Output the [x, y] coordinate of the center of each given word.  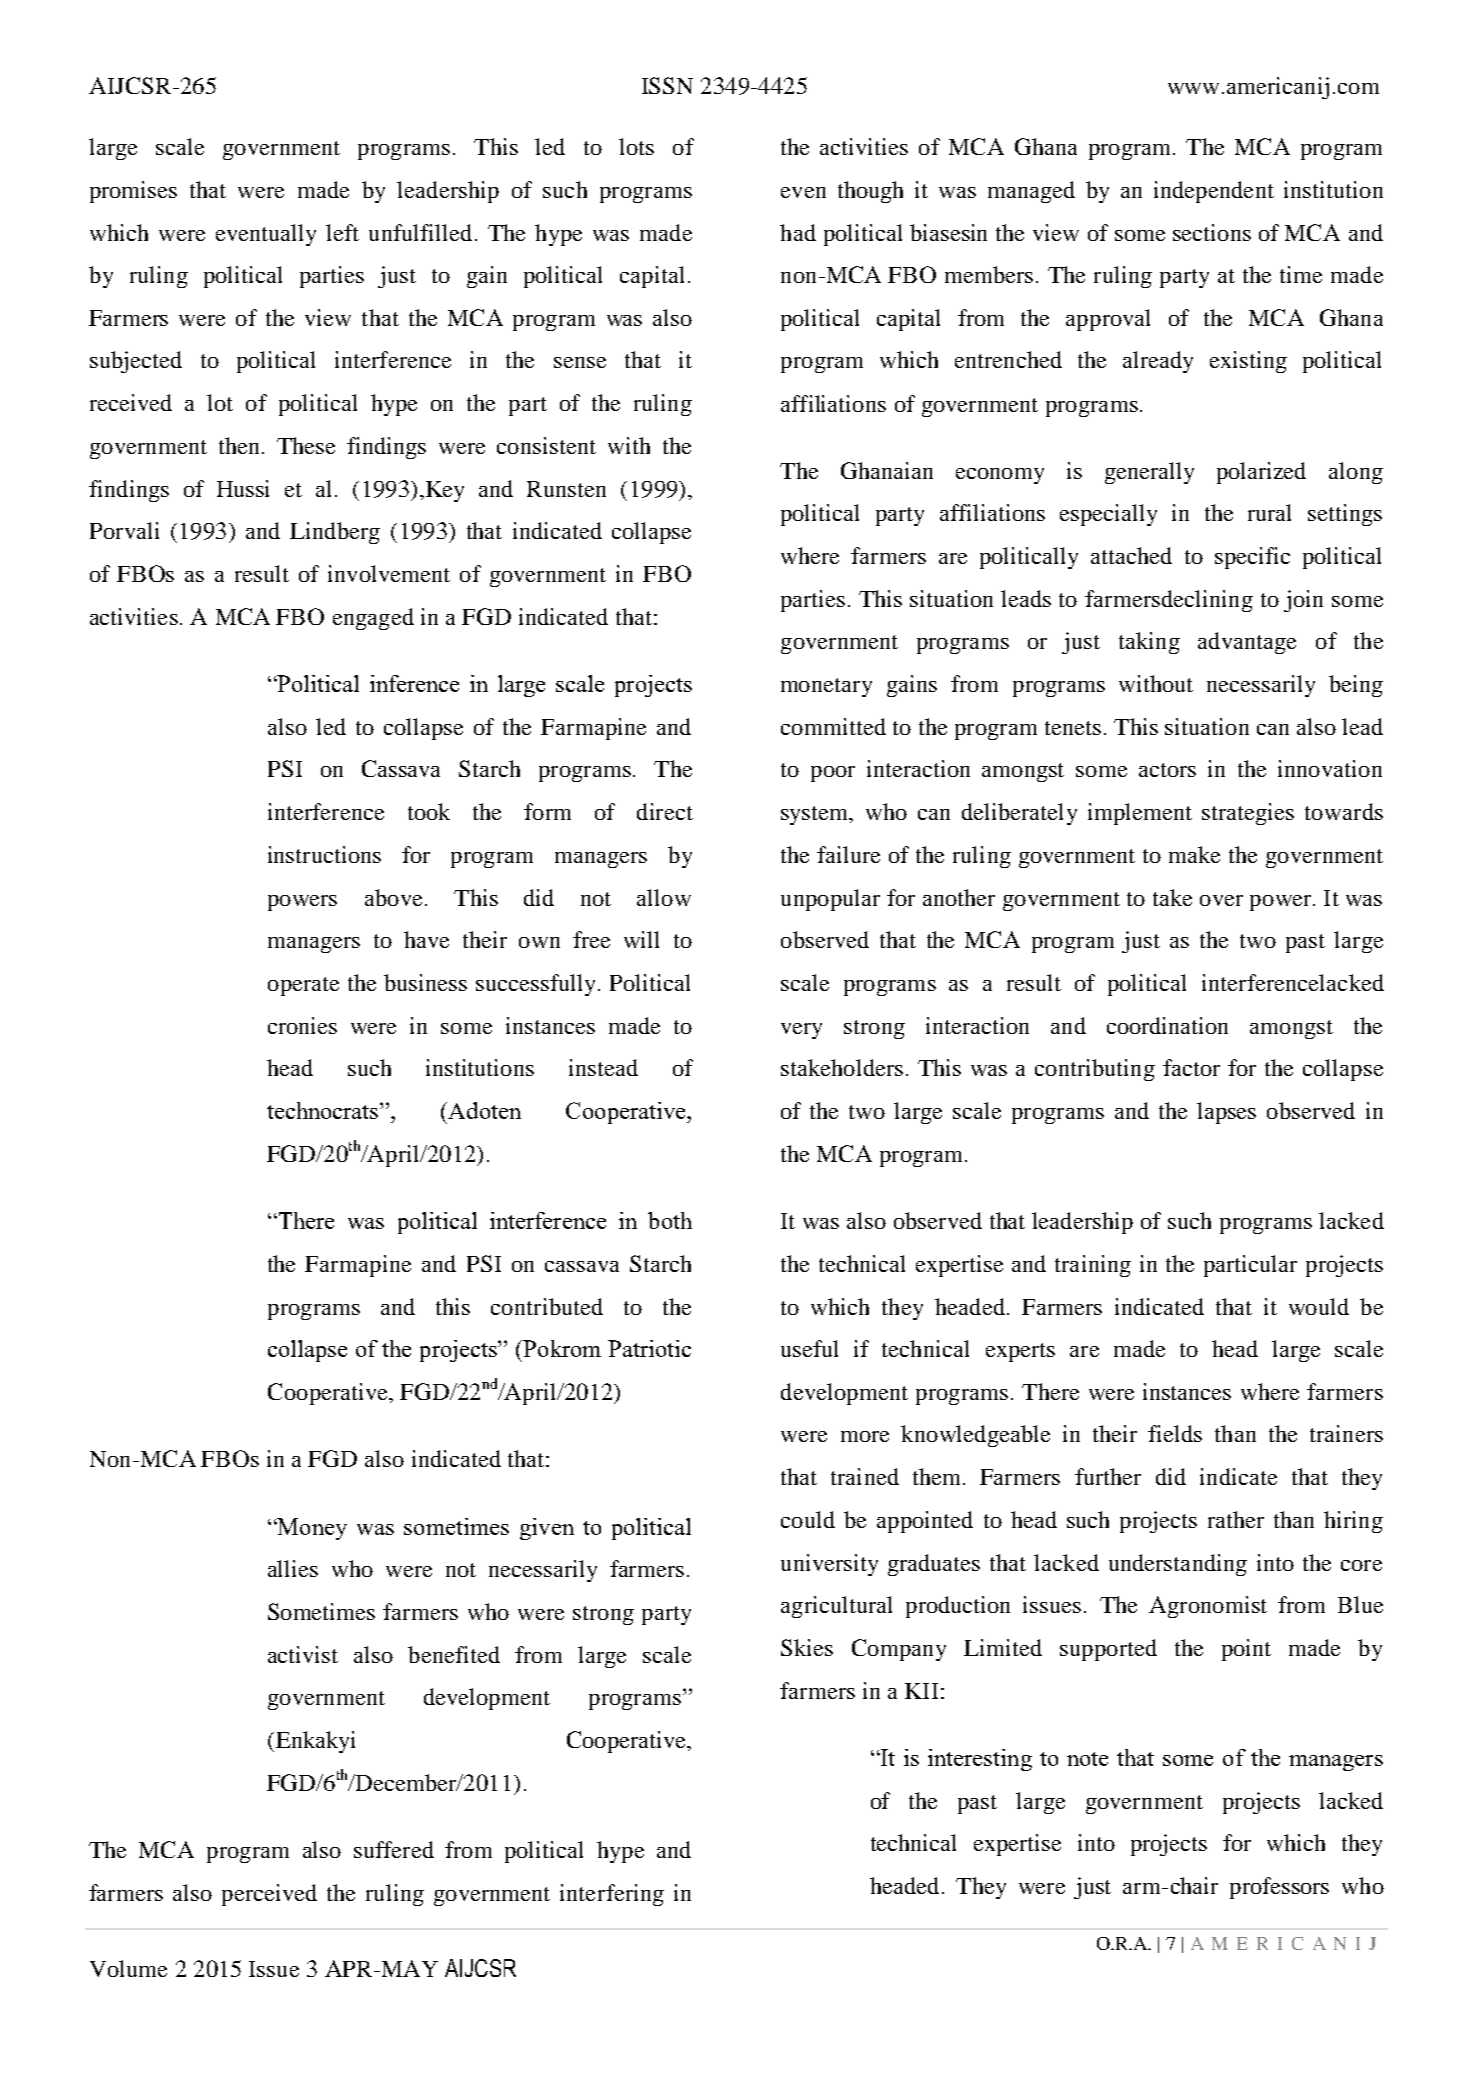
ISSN [667, 85]
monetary [826, 687]
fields [1175, 1433]
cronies [302, 1025]
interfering [612, 1895]
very [801, 1031]
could [808, 1519]
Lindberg [335, 533]
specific [1252, 558]
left [342, 232]
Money [311, 1529]
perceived [269, 1895]
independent [1214, 192]
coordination [1167, 1025]
